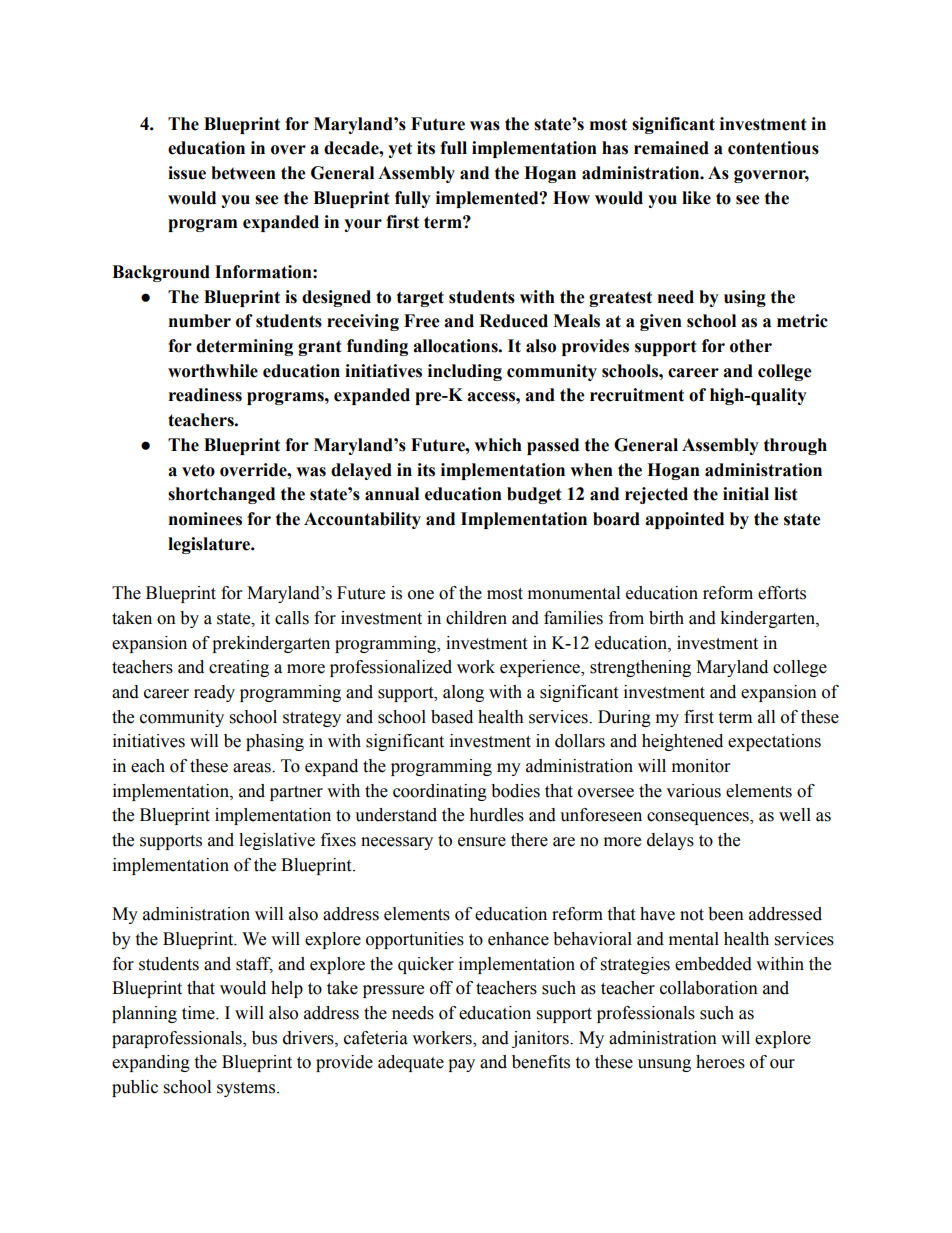 This image has width=952, height=1233. Describe the element at coordinates (253, 768) in the image. I see `areas` at that location.
